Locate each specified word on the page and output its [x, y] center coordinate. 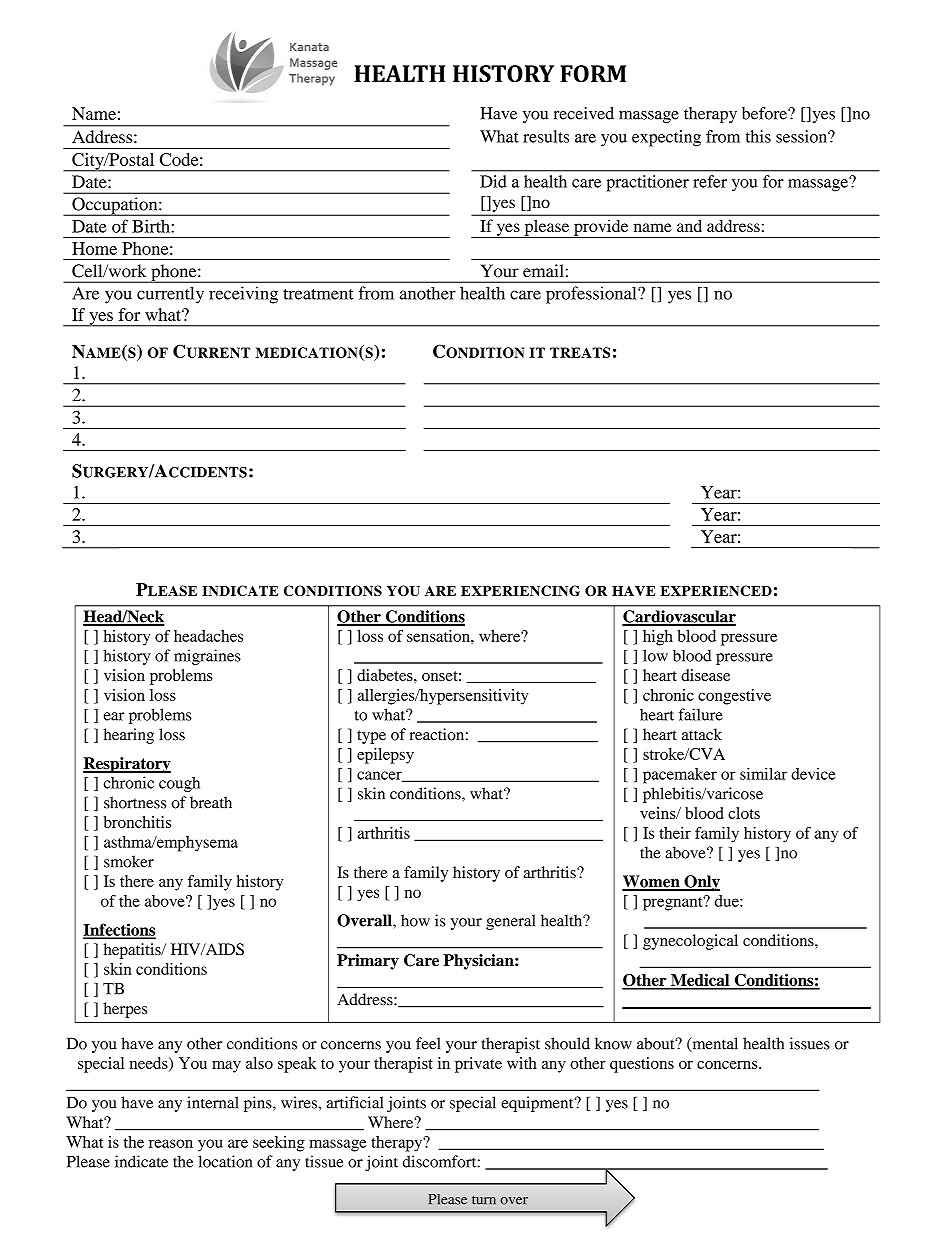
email [543, 271]
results [546, 136]
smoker [129, 861]
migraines [207, 657]
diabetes [386, 675]
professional [592, 295]
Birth [152, 226]
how [415, 920]
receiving [243, 295]
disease [705, 675]
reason [171, 1143]
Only [701, 883]
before [765, 113]
